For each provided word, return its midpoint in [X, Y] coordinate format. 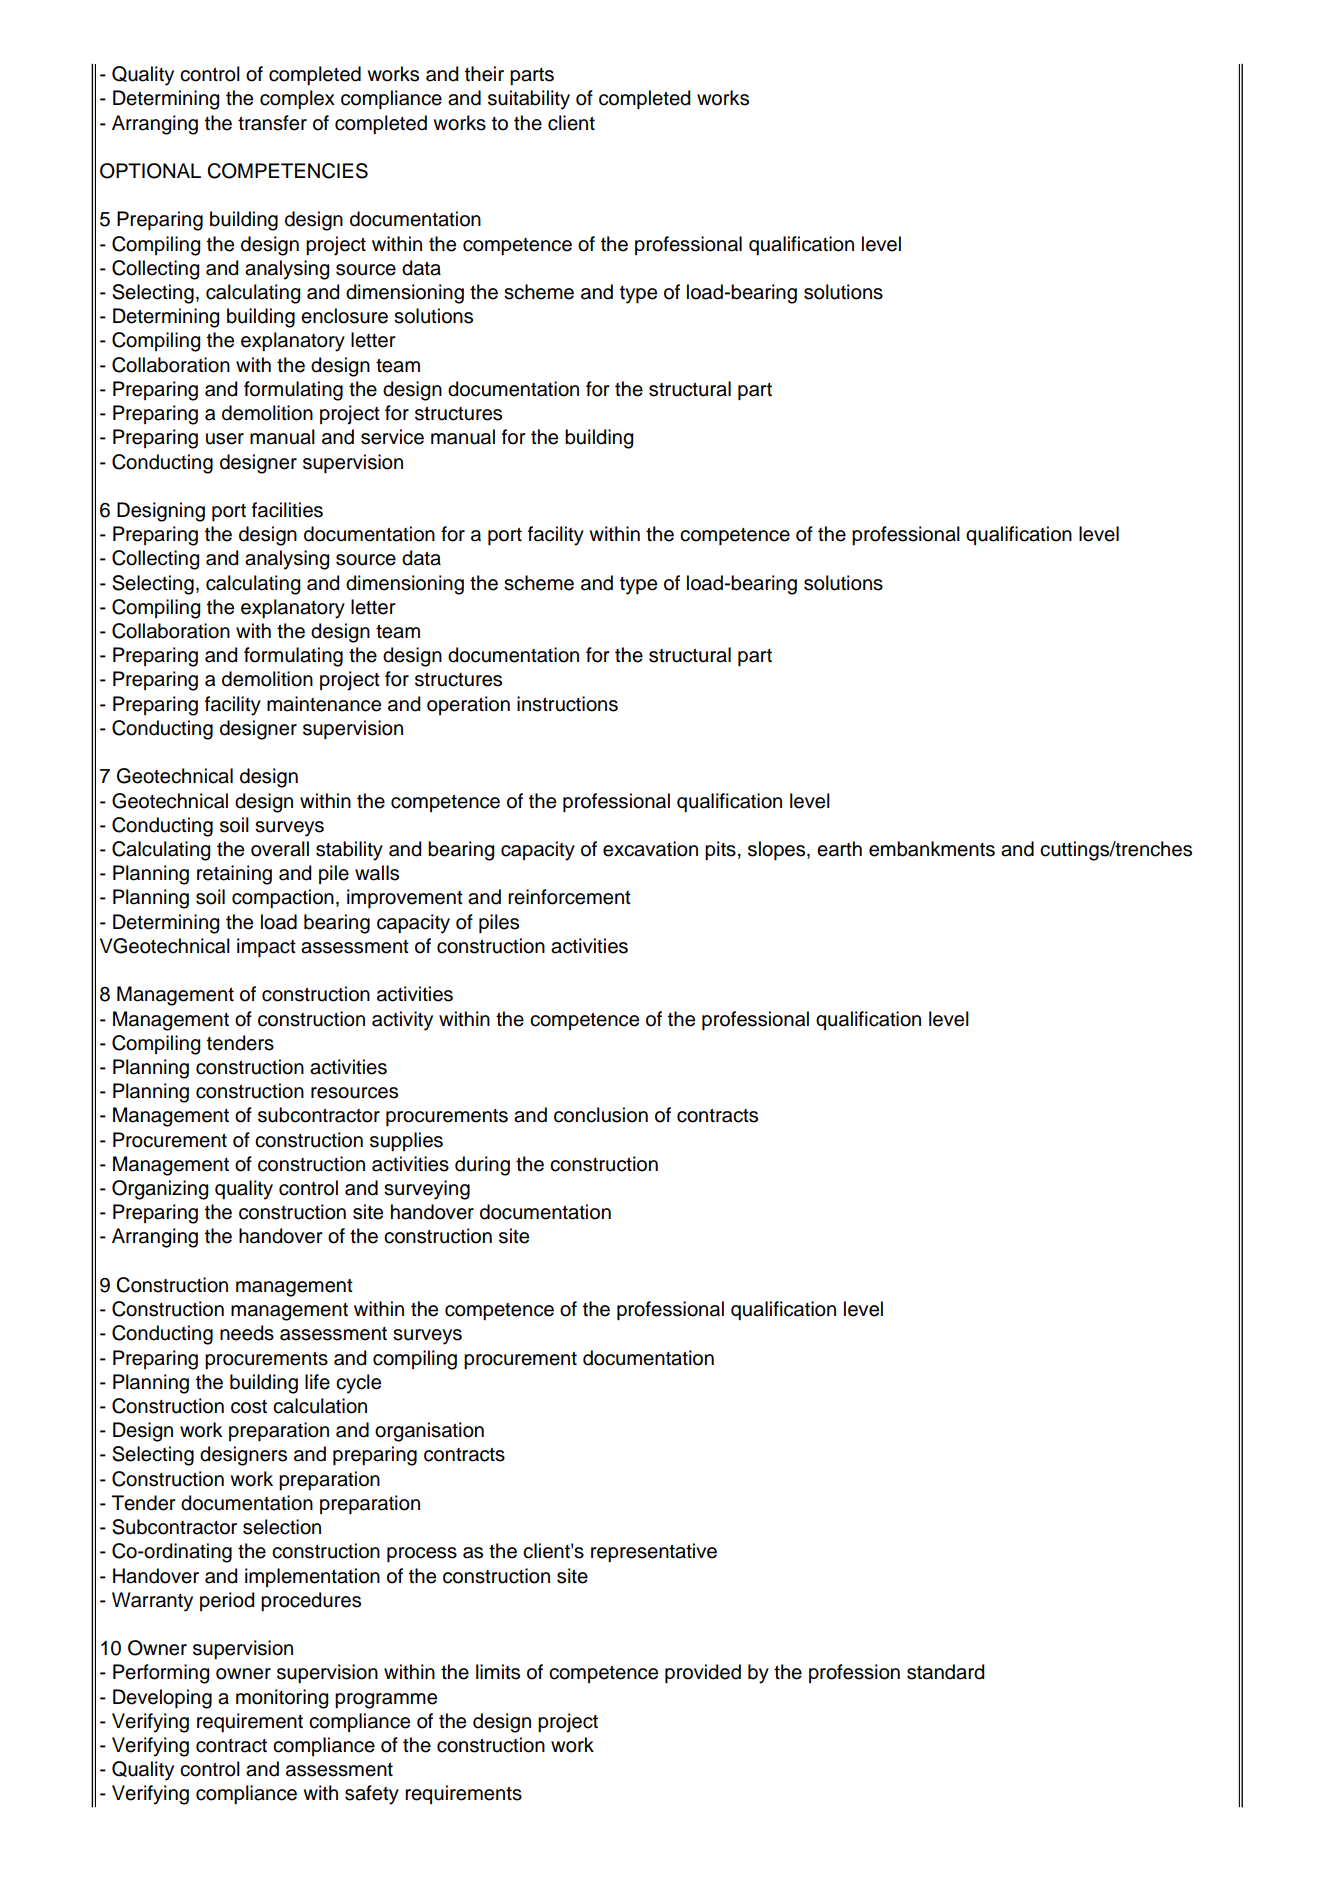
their [484, 74]
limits [498, 1672]
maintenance [324, 704]
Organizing [160, 1190]
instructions [567, 704]
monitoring [282, 1699]
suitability [529, 100]
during [482, 1166]
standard [945, 1672]
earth [839, 849]
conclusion [601, 1115]
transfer [272, 123]
